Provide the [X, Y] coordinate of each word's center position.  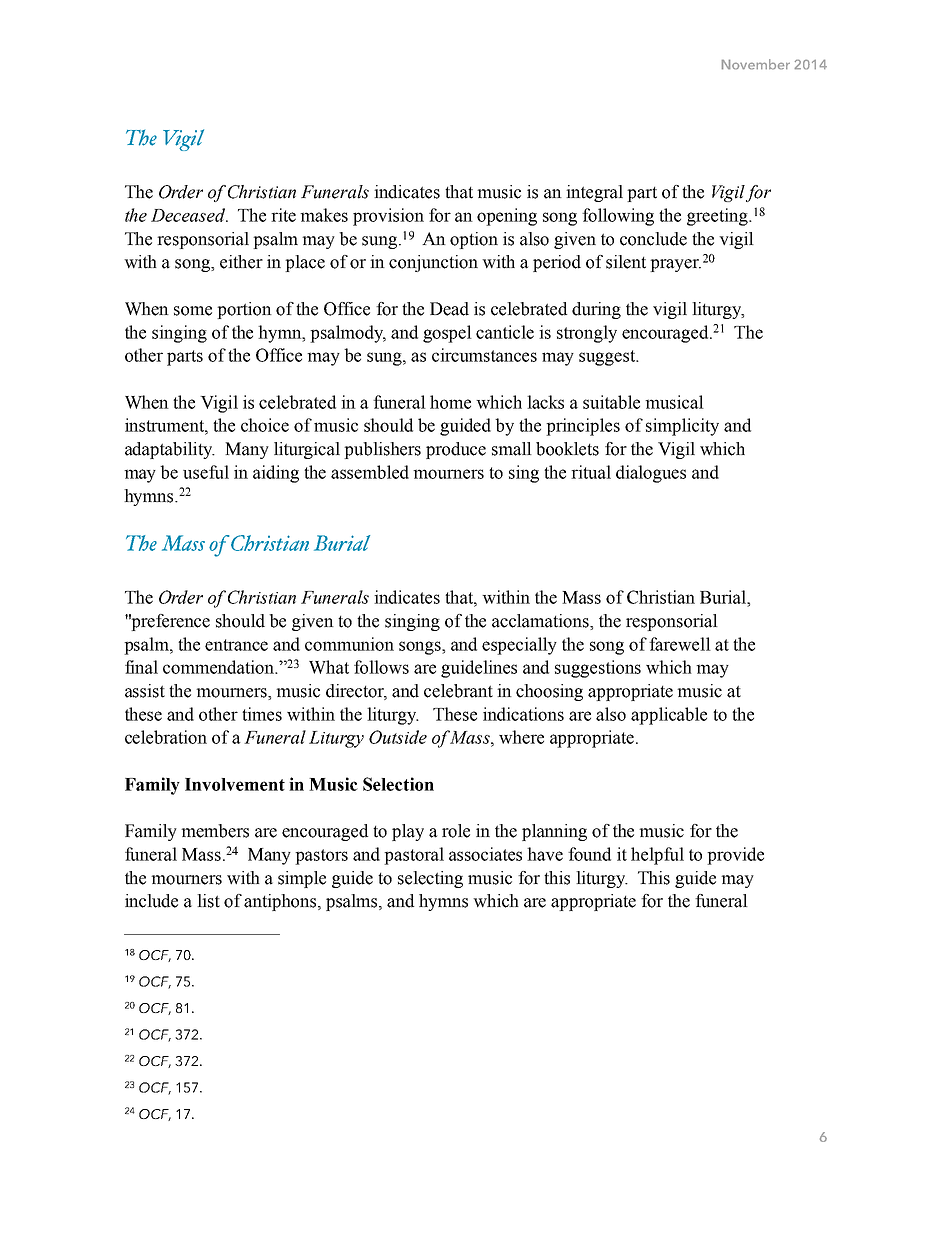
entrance [236, 645]
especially [519, 646]
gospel [447, 334]
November [756, 64]
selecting [430, 879]
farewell [680, 644]
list [208, 901]
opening [507, 217]
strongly [587, 334]
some [193, 311]
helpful [657, 856]
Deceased [189, 215]
